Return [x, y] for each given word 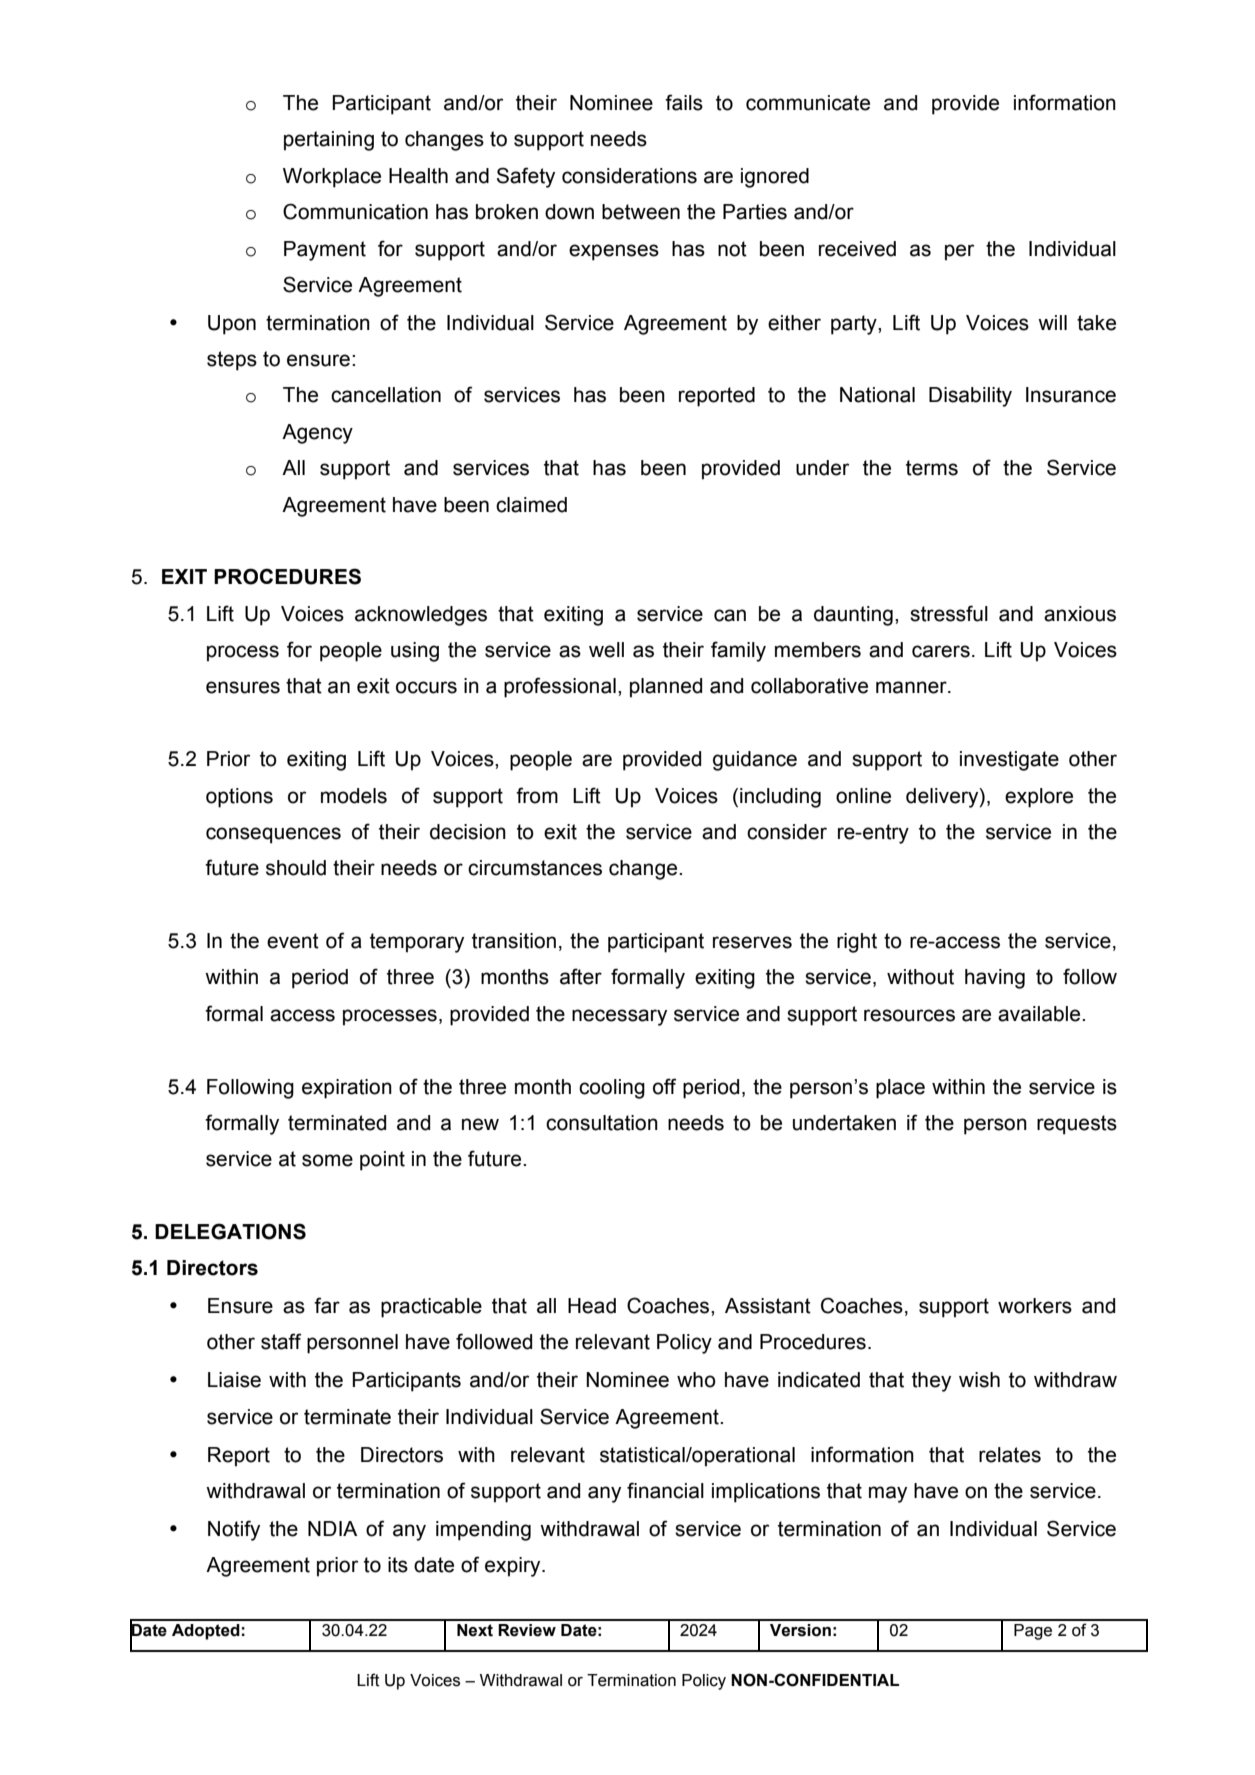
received [857, 249]
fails [684, 102]
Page [1033, 1632]
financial [665, 1490]
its [398, 1565]
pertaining [329, 141]
